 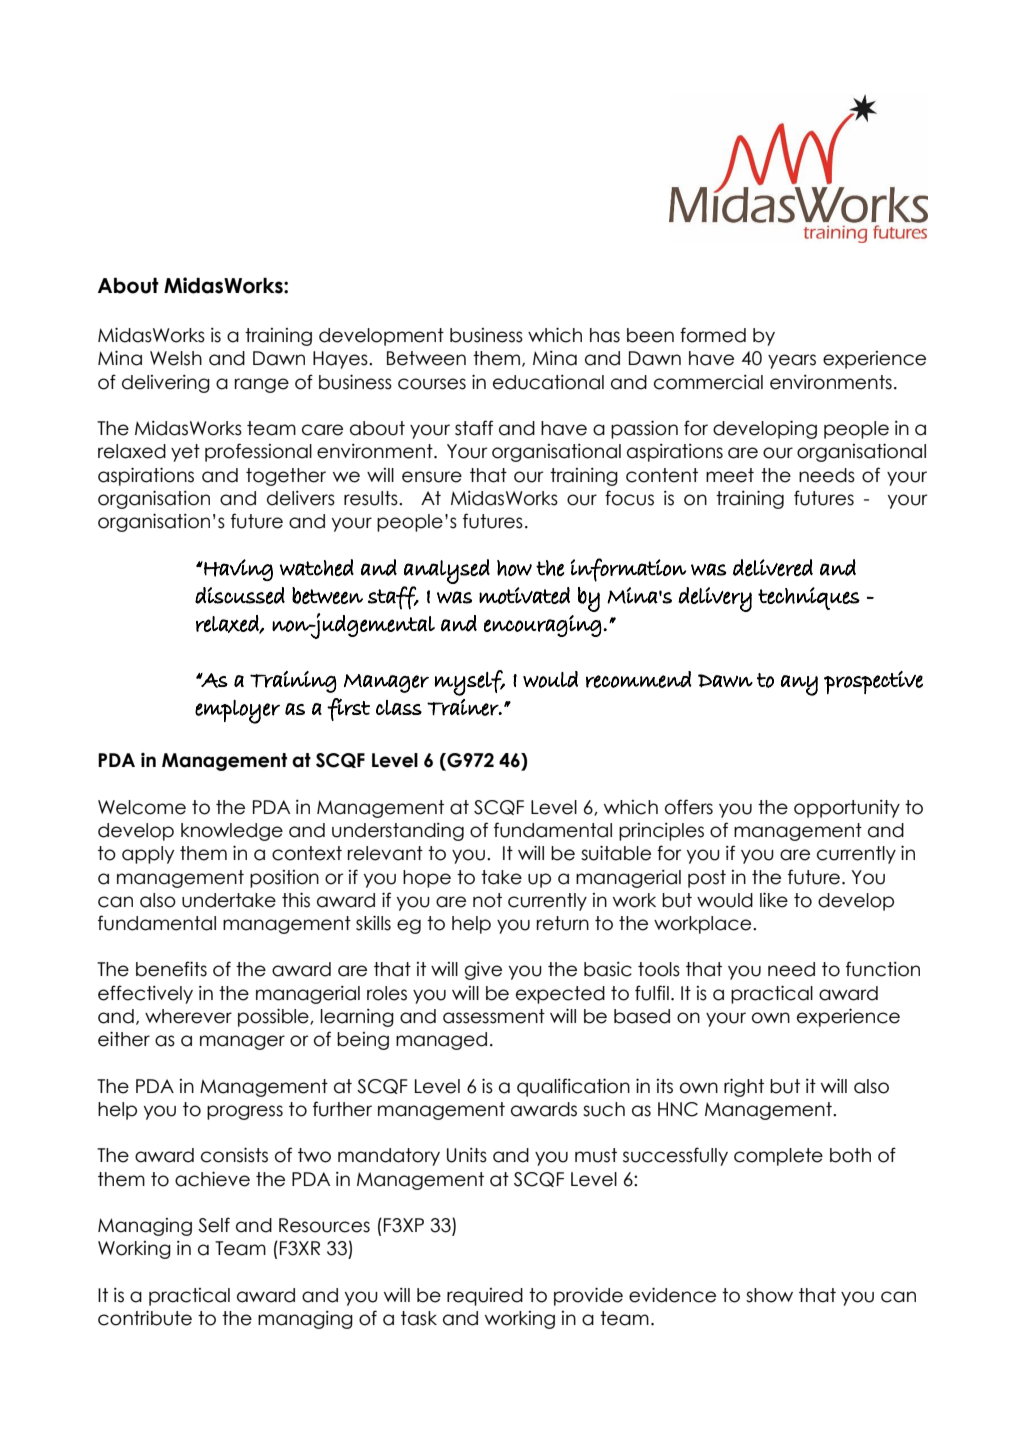 What do you see at coordinates (548, 382) in the page?
I see `educational` at bounding box center [548, 382].
